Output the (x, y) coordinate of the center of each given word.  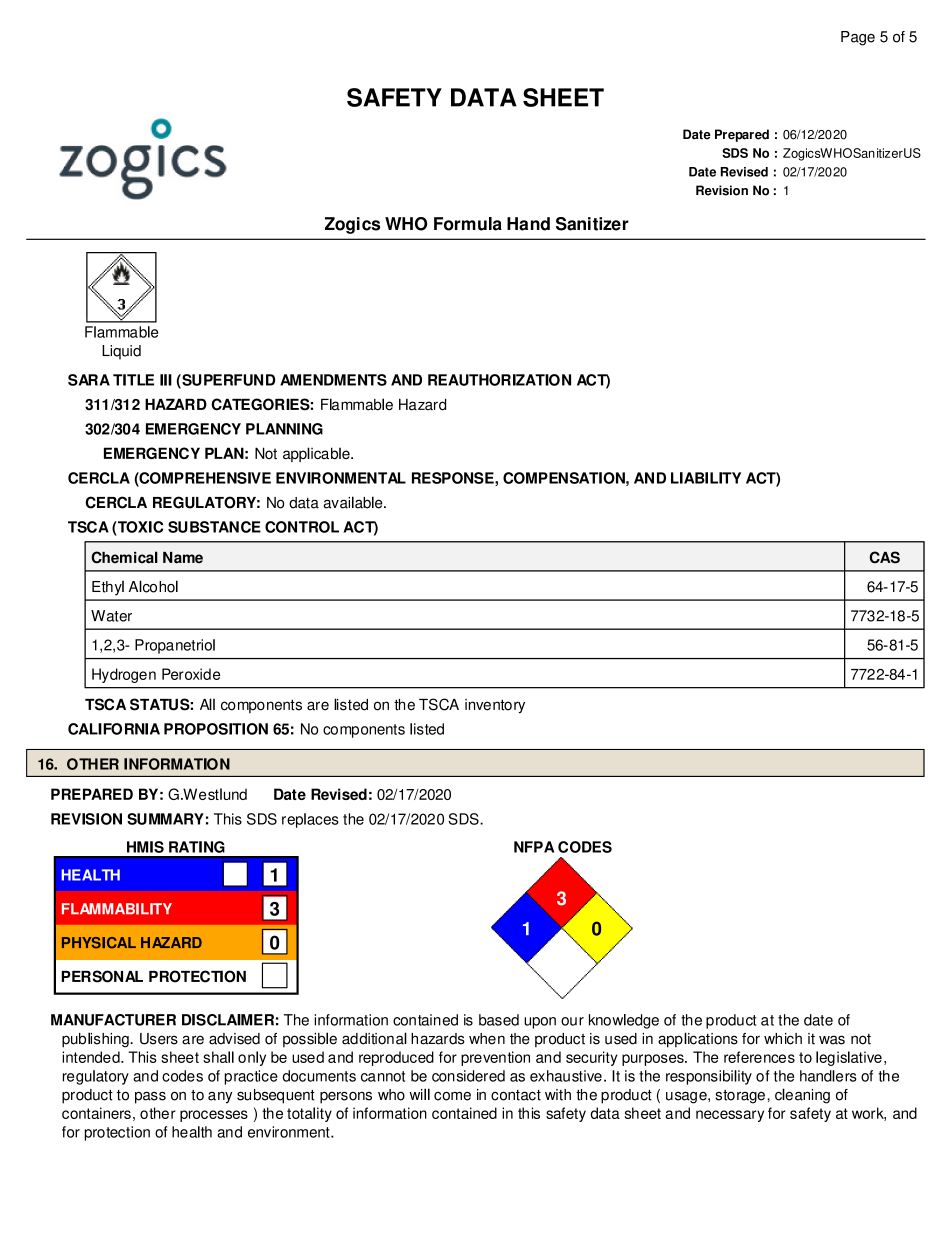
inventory (495, 706)
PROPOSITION (216, 729)
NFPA (534, 847)
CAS (884, 557)
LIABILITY (706, 478)
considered (468, 1076)
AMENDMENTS (333, 380)
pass (150, 1098)
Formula (468, 224)
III (166, 380)
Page (858, 38)
